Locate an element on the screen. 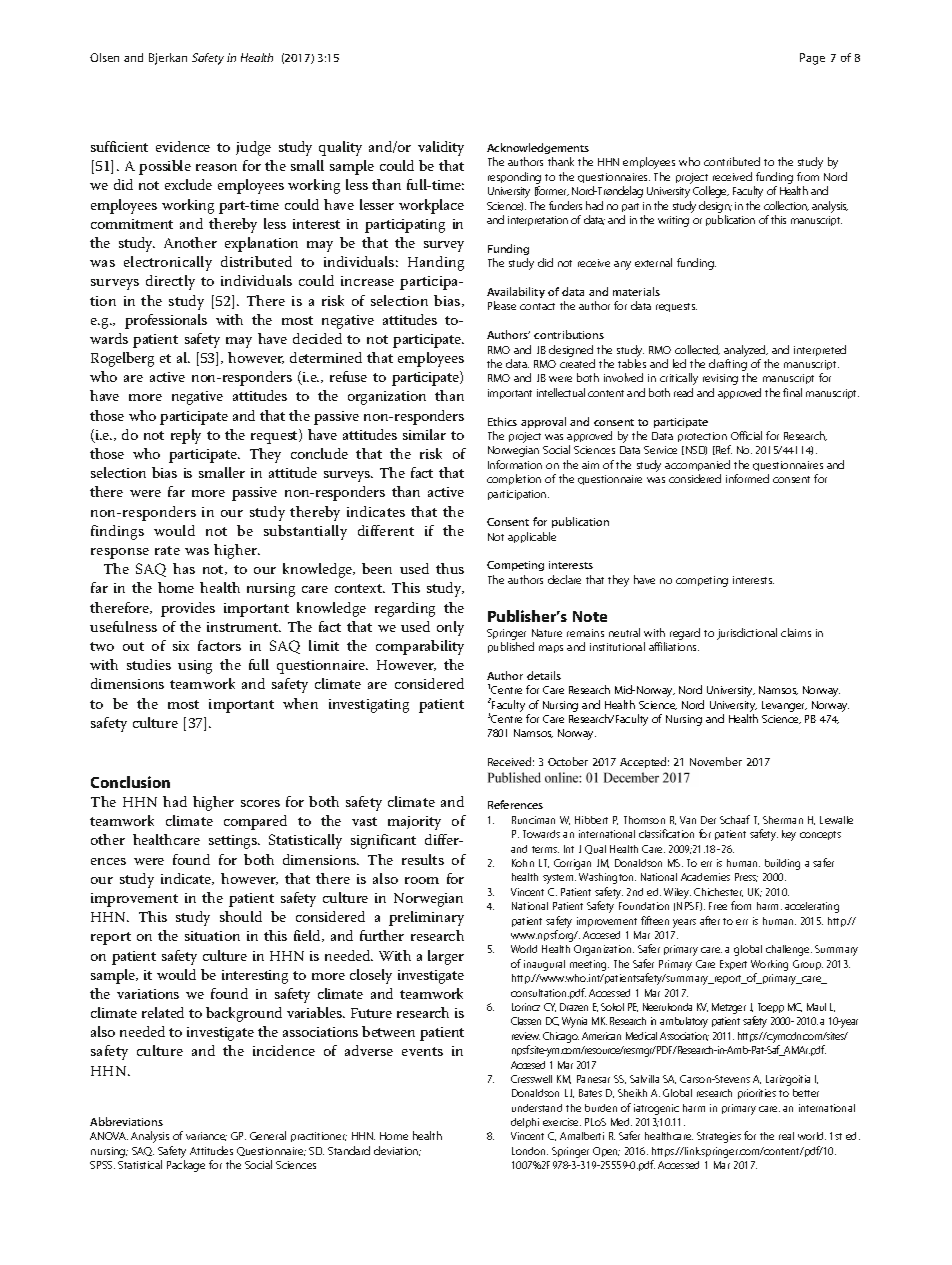  directly is located at coordinates (170, 282).
